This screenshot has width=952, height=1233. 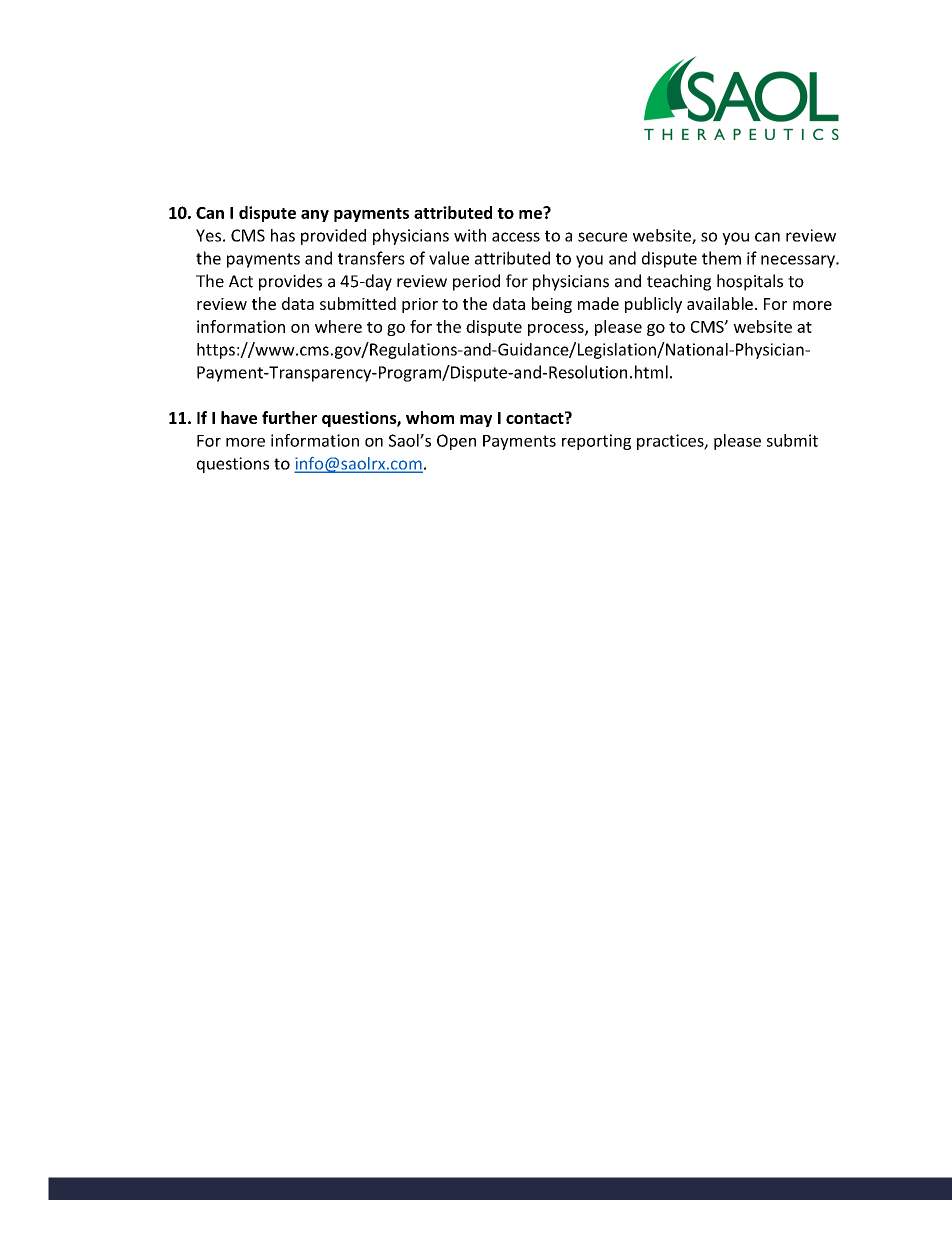 What do you see at coordinates (602, 237) in the screenshot?
I see `secure` at bounding box center [602, 237].
